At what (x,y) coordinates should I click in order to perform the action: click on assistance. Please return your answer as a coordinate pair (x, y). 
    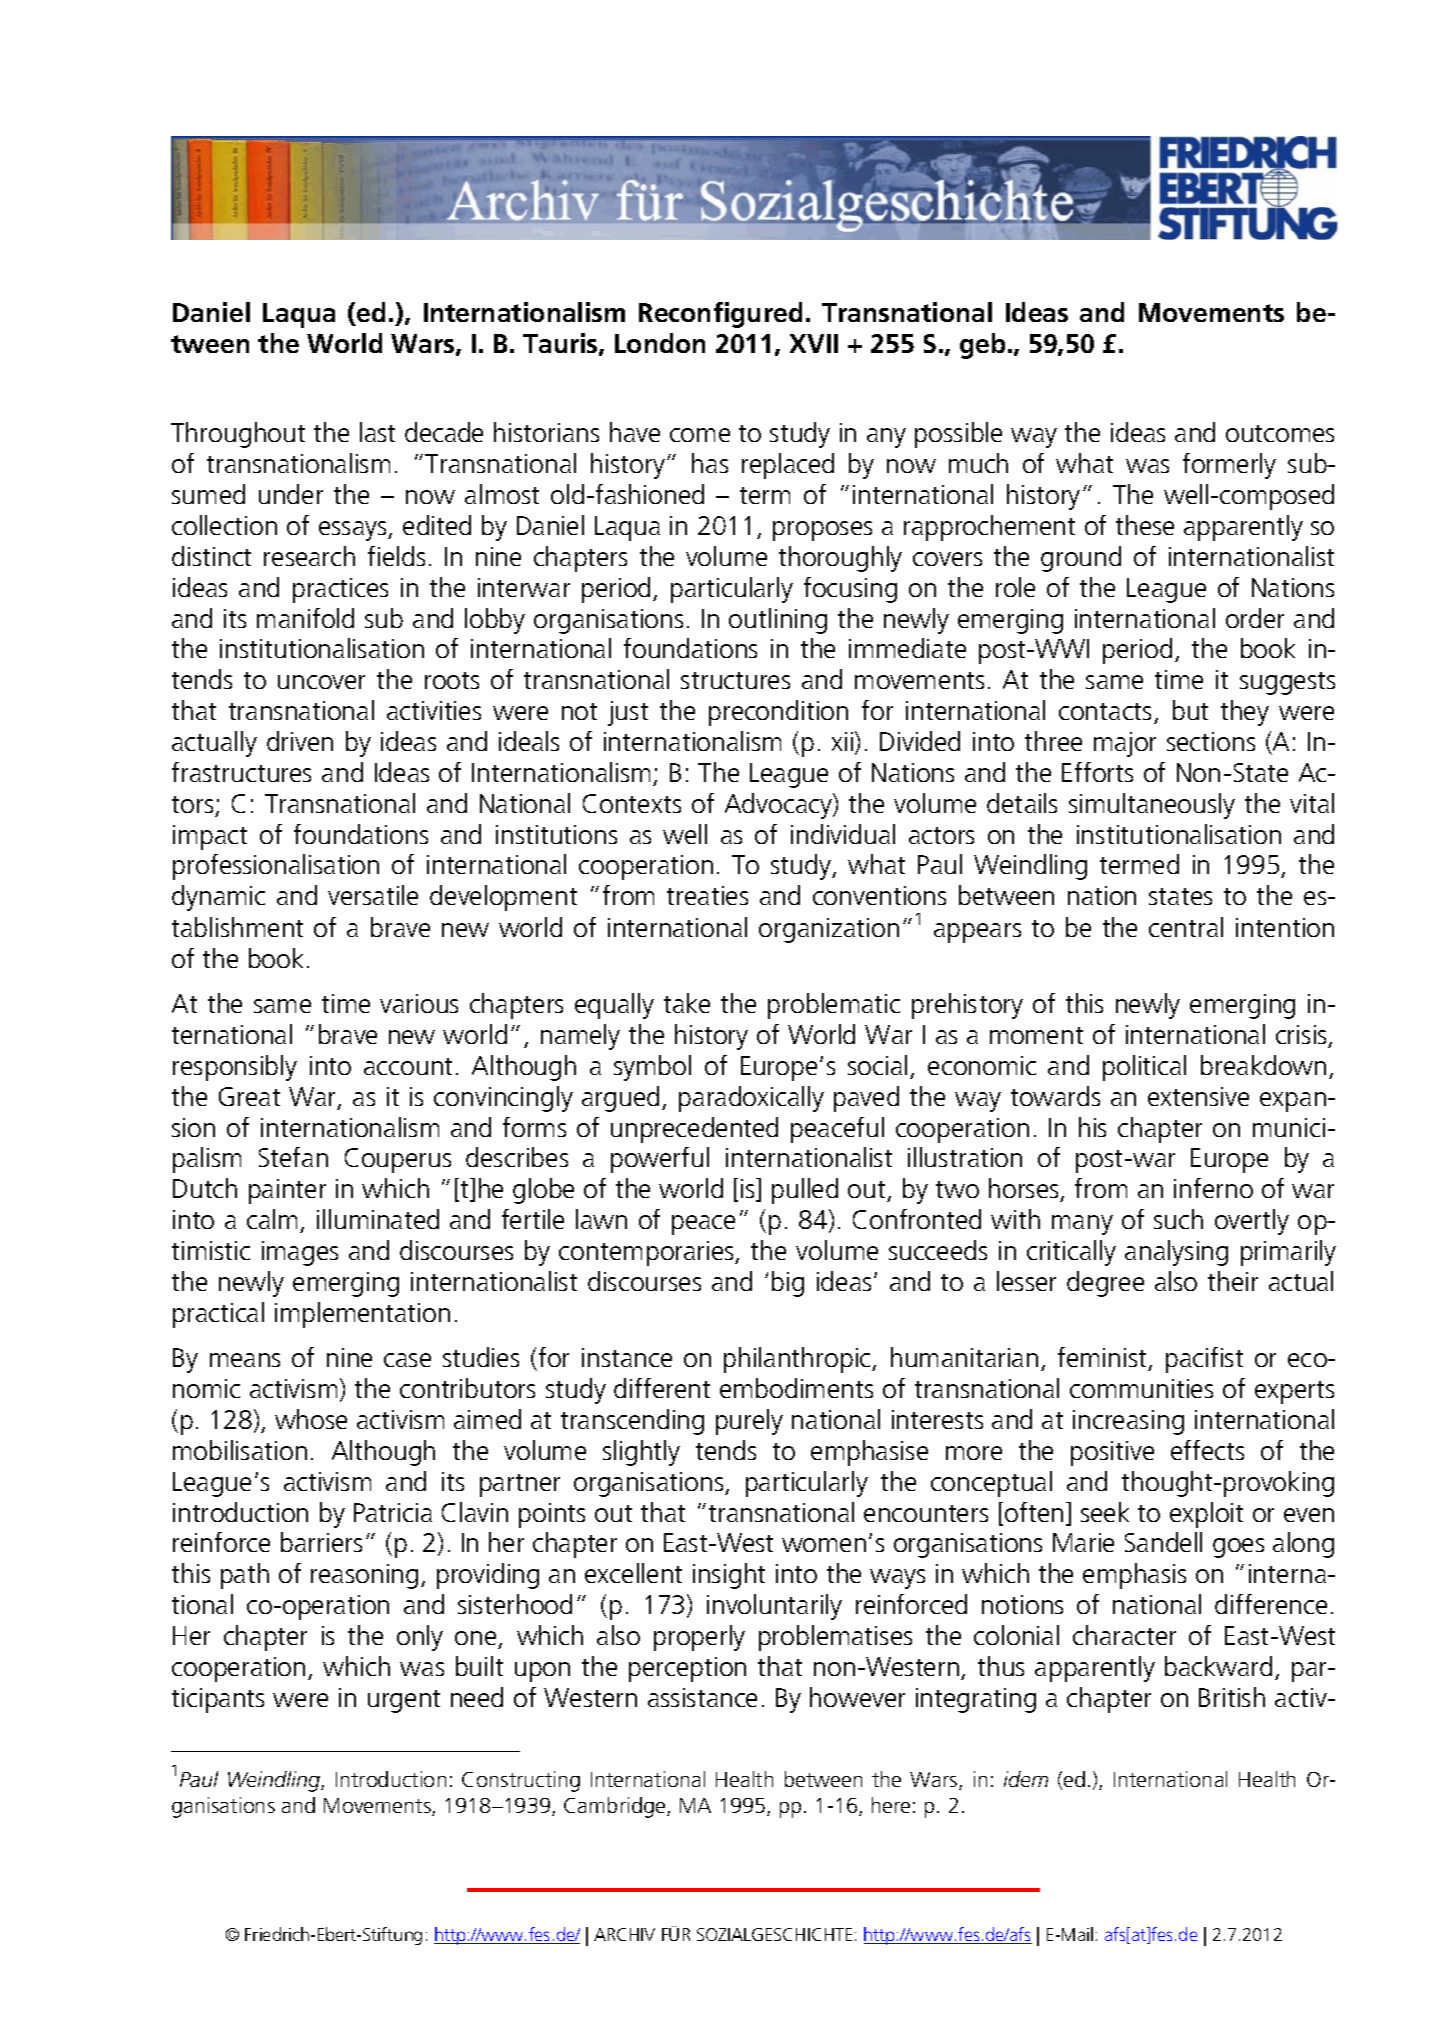
    Looking at the image, I should click on (702, 1697).
